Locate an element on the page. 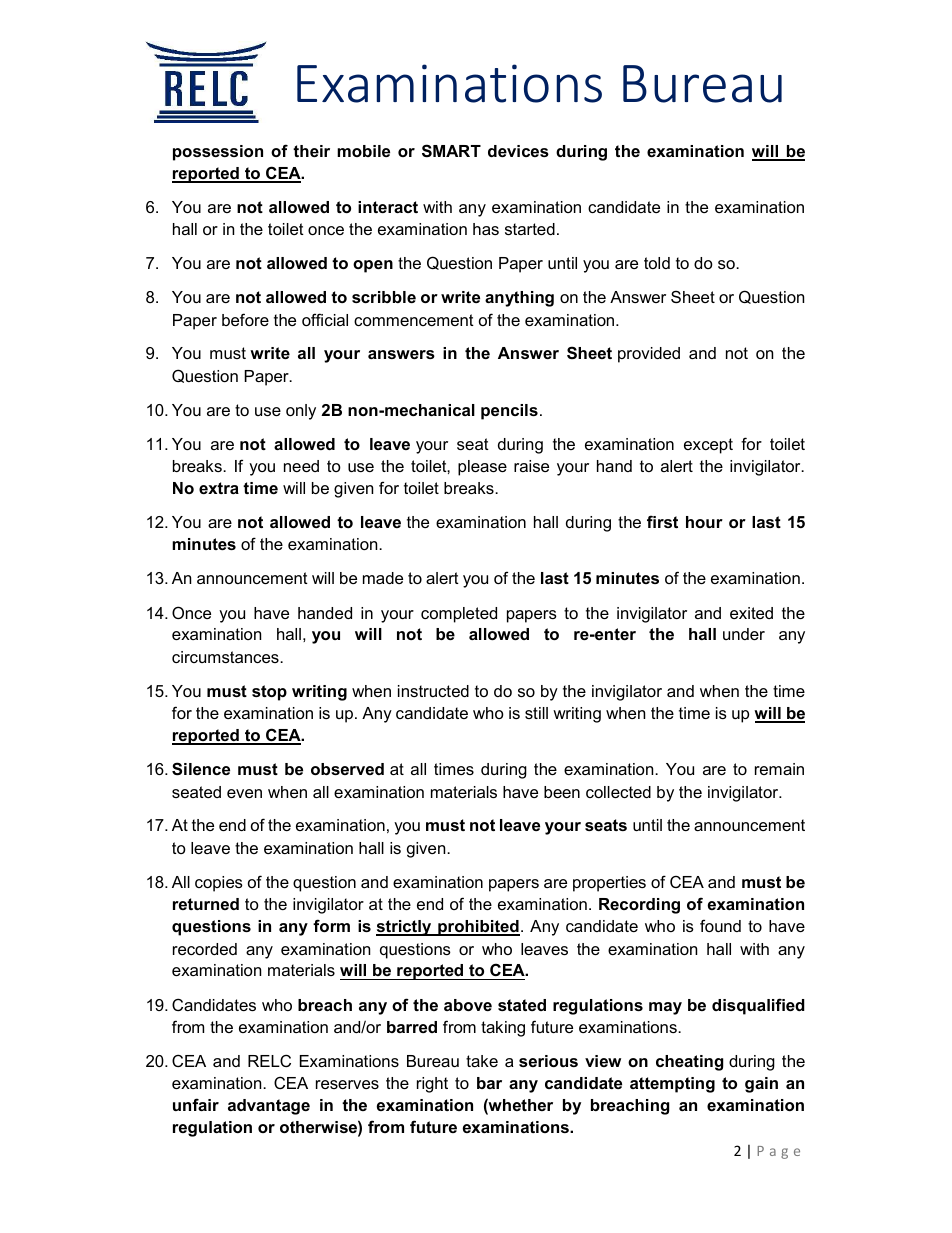 The image size is (952, 1233). take is located at coordinates (482, 1061).
